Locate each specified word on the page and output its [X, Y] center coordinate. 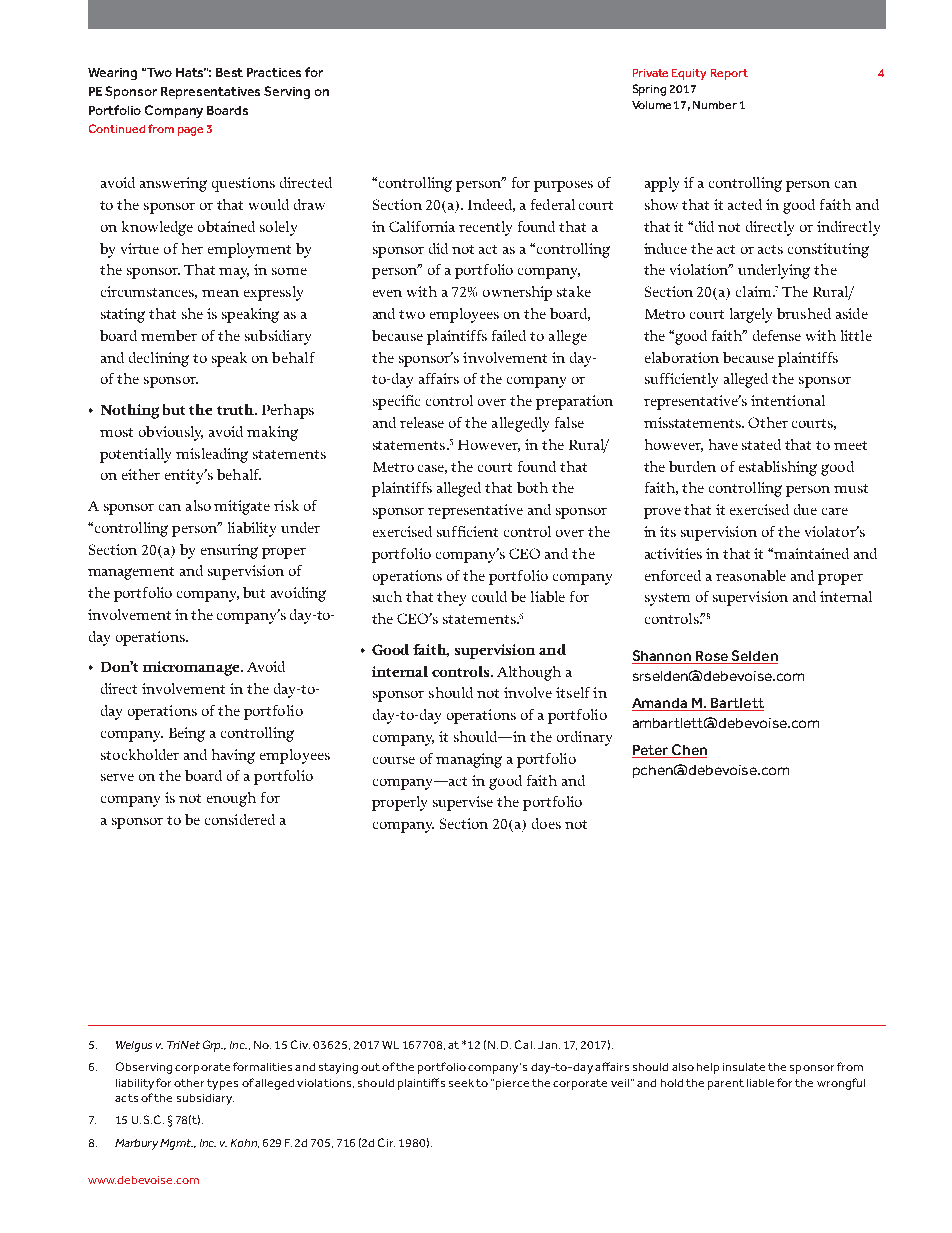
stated [761, 444]
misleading [212, 455]
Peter [650, 750]
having [233, 756]
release [422, 422]
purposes [563, 186]
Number [715, 105]
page [190, 131]
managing [469, 760]
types [222, 1084]
